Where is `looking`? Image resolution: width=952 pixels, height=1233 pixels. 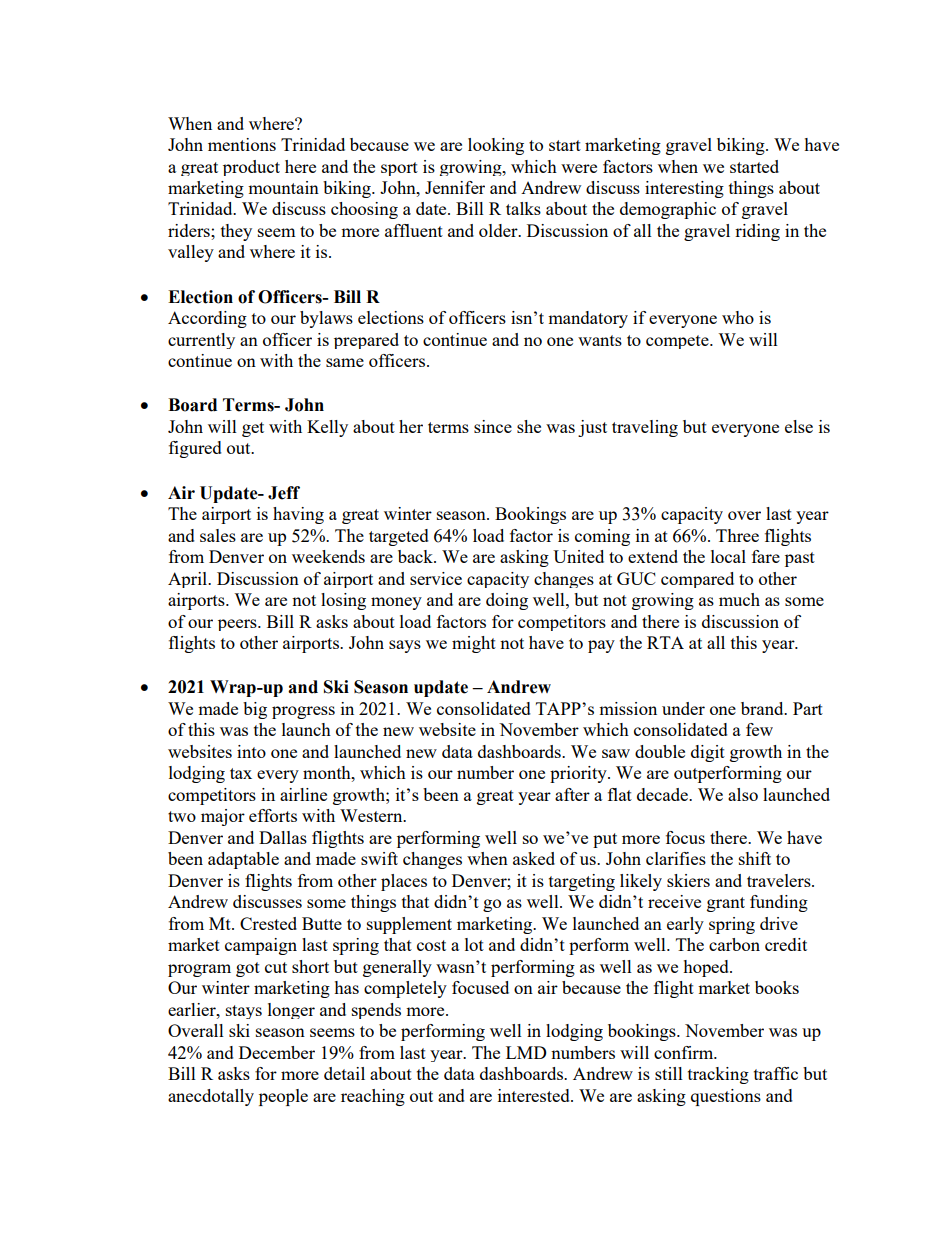
looking is located at coordinates (496, 146).
